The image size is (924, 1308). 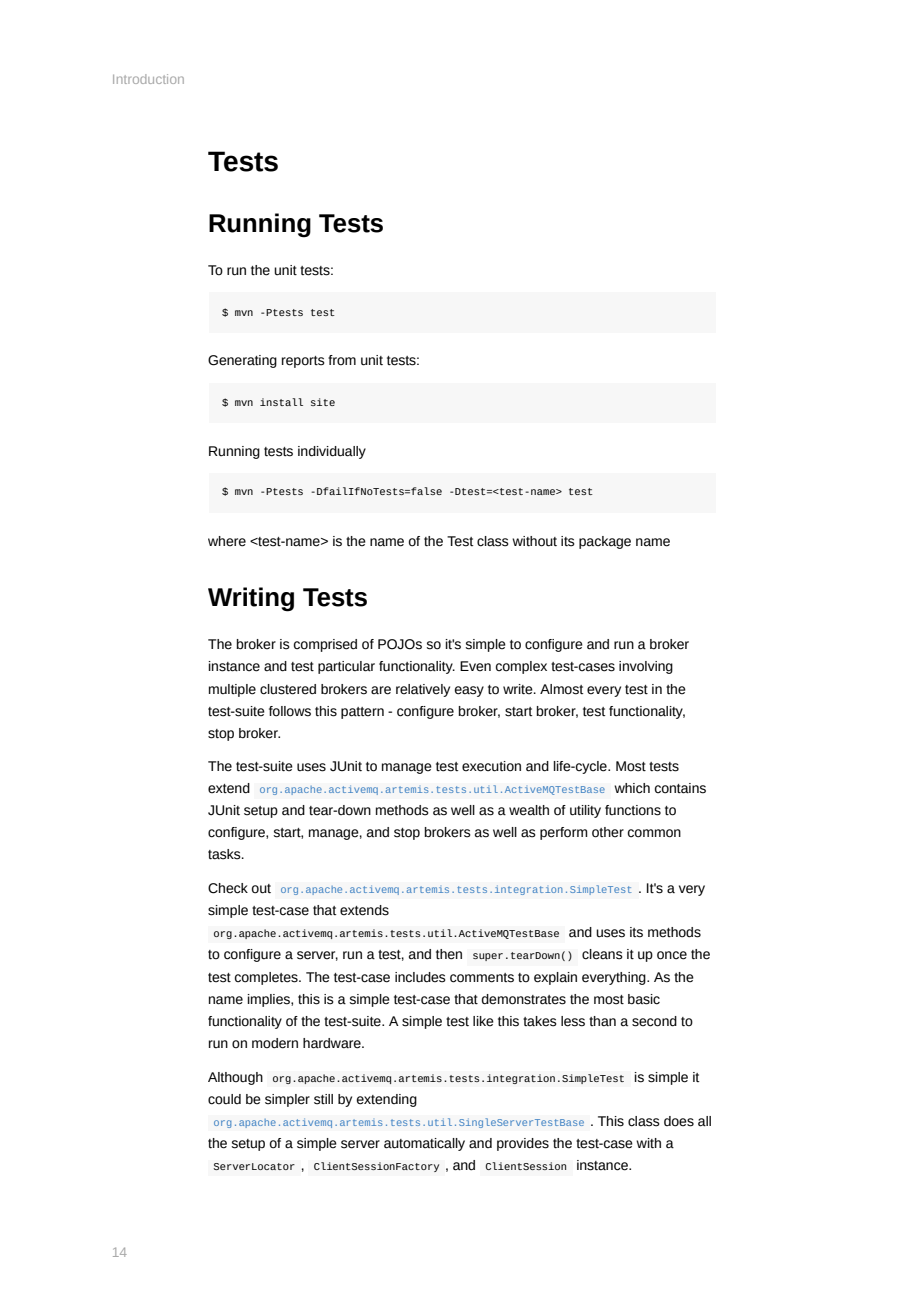 I want to click on does, so click(x=679, y=1121).
